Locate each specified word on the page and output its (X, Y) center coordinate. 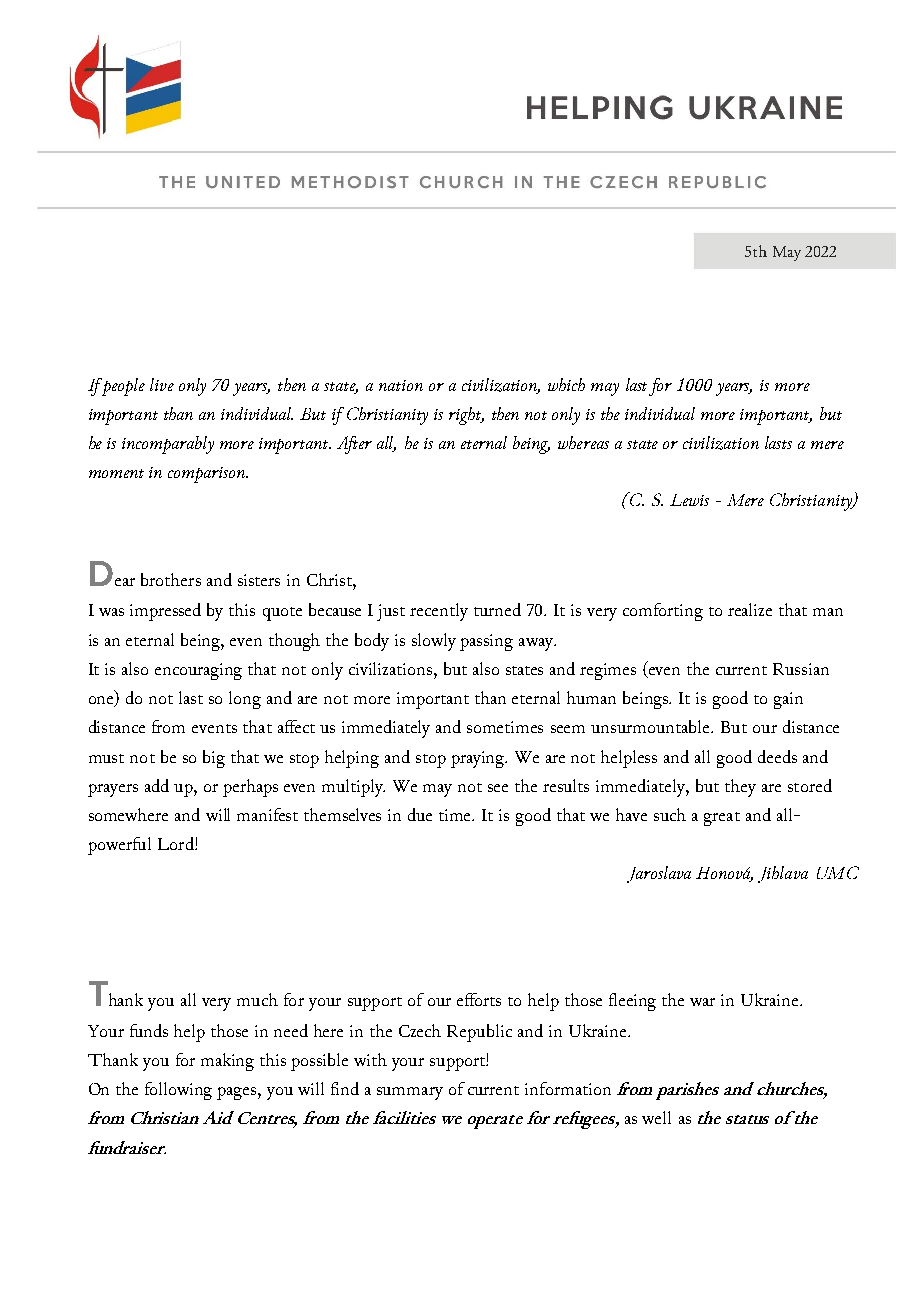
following (178, 1091)
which (566, 384)
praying (479, 759)
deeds (777, 756)
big (214, 759)
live (162, 384)
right (466, 416)
